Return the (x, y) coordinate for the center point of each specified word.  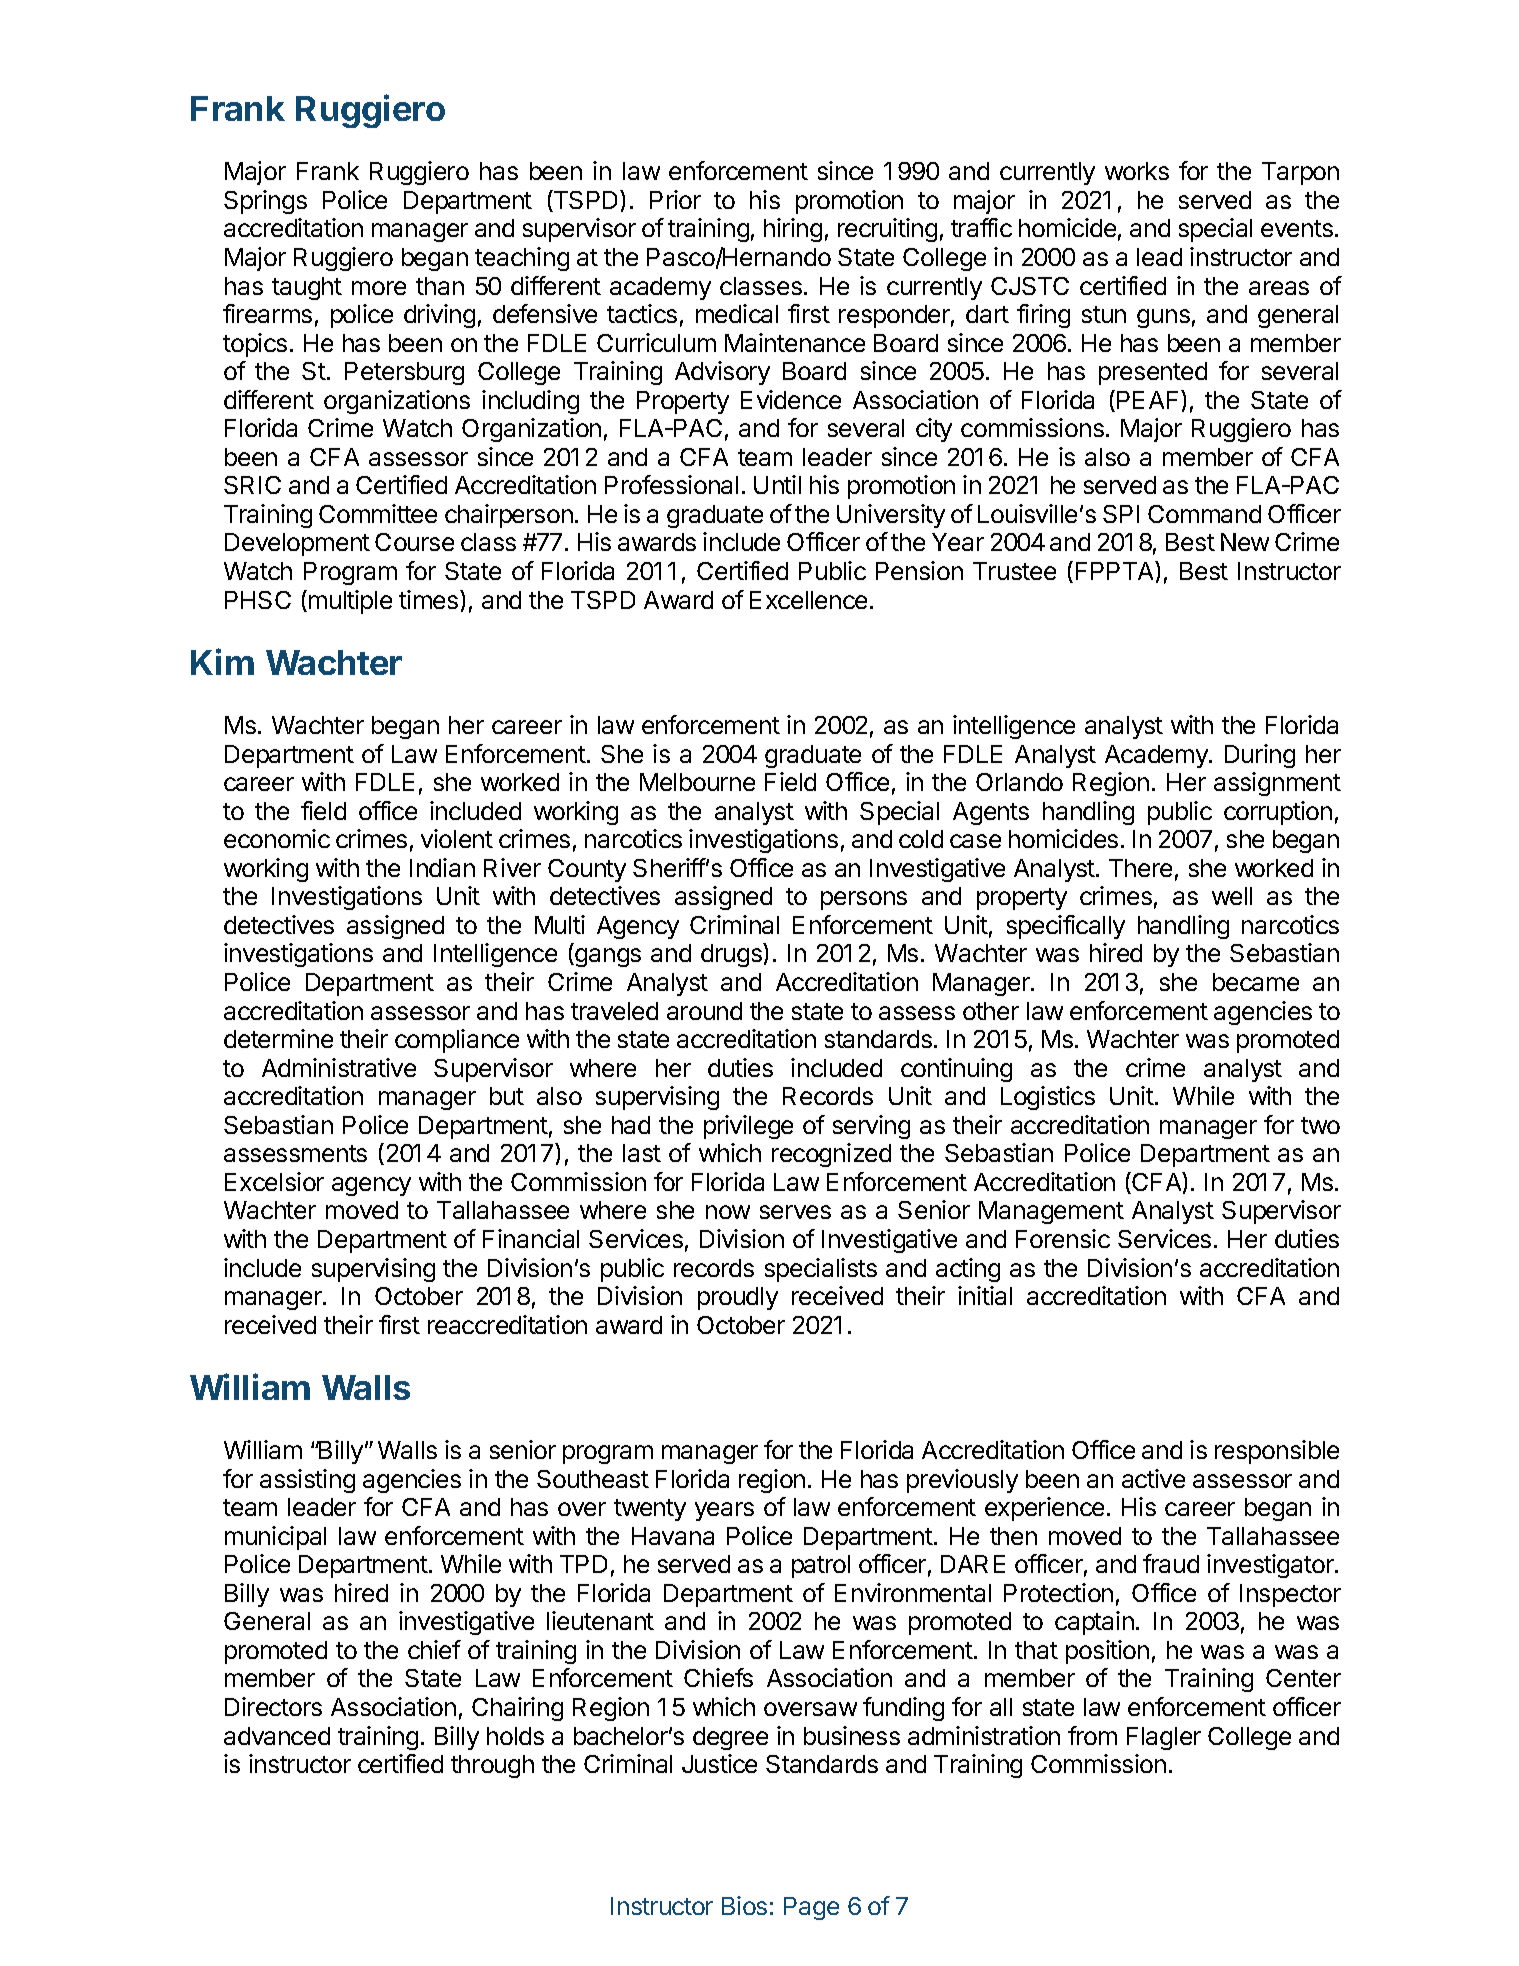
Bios (744, 1905)
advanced (277, 1736)
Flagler (1164, 1738)
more (379, 288)
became (1256, 982)
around (704, 1011)
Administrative (339, 1067)
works (1137, 171)
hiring (793, 230)
